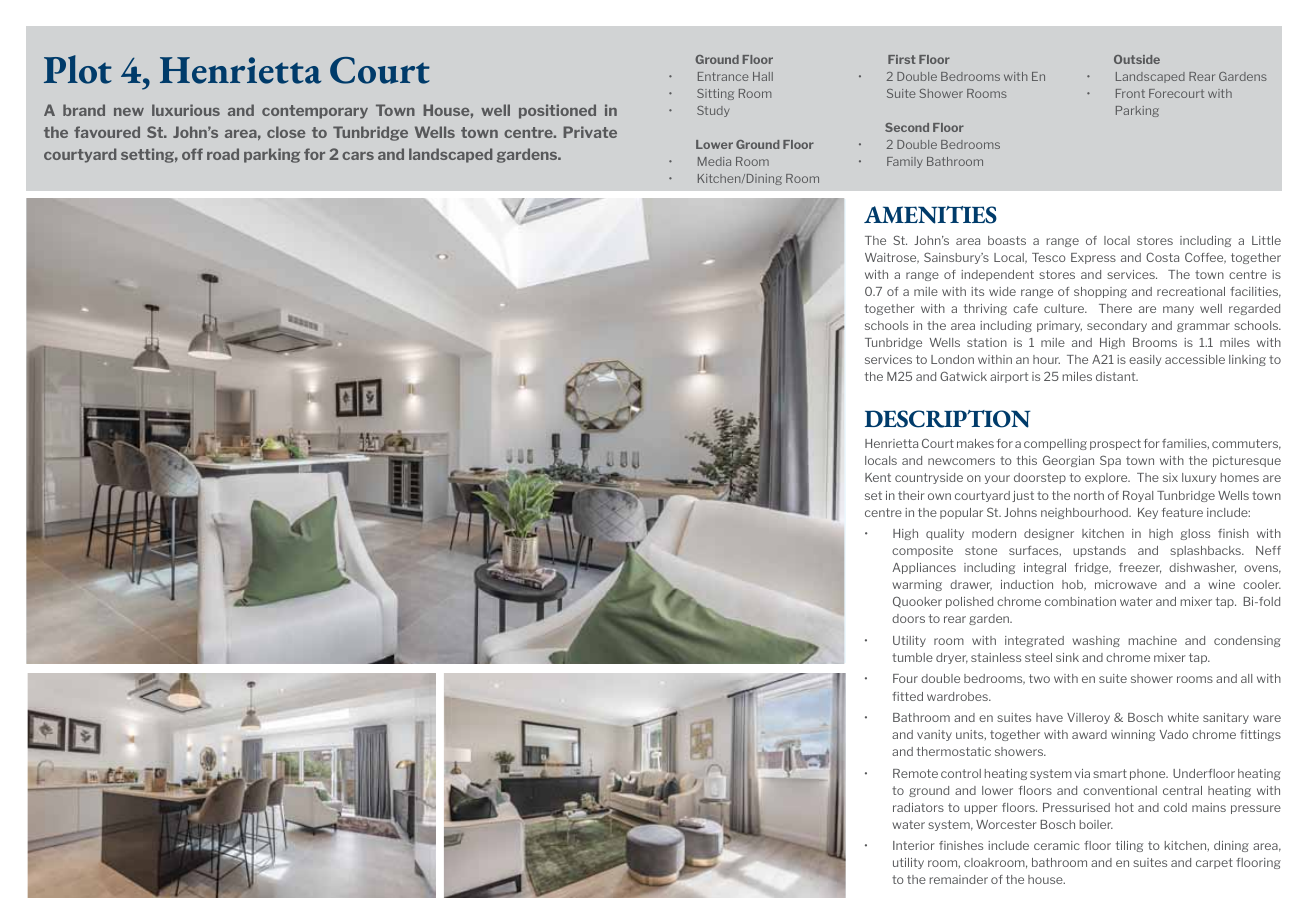  I want to click on Sitting, so click(715, 94).
